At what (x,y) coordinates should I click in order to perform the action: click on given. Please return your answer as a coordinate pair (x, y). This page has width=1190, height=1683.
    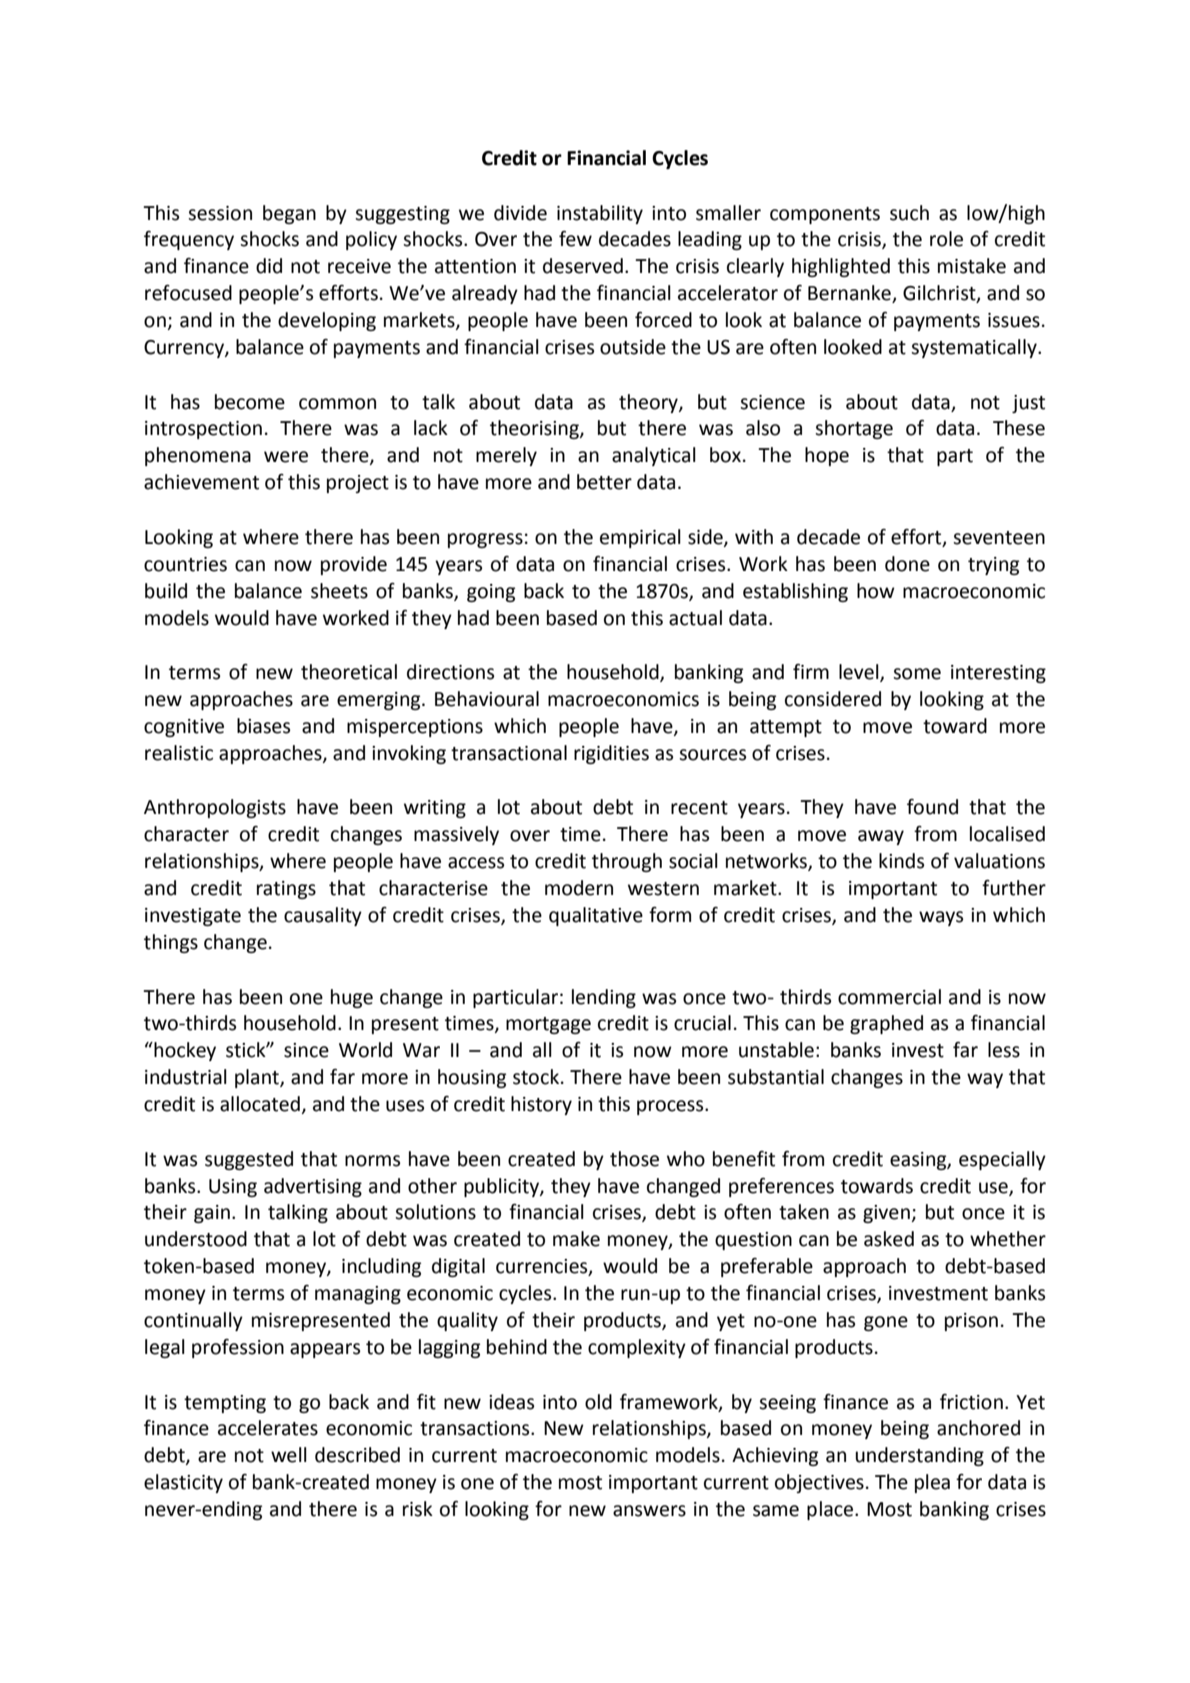
    Looking at the image, I should click on (887, 1214).
